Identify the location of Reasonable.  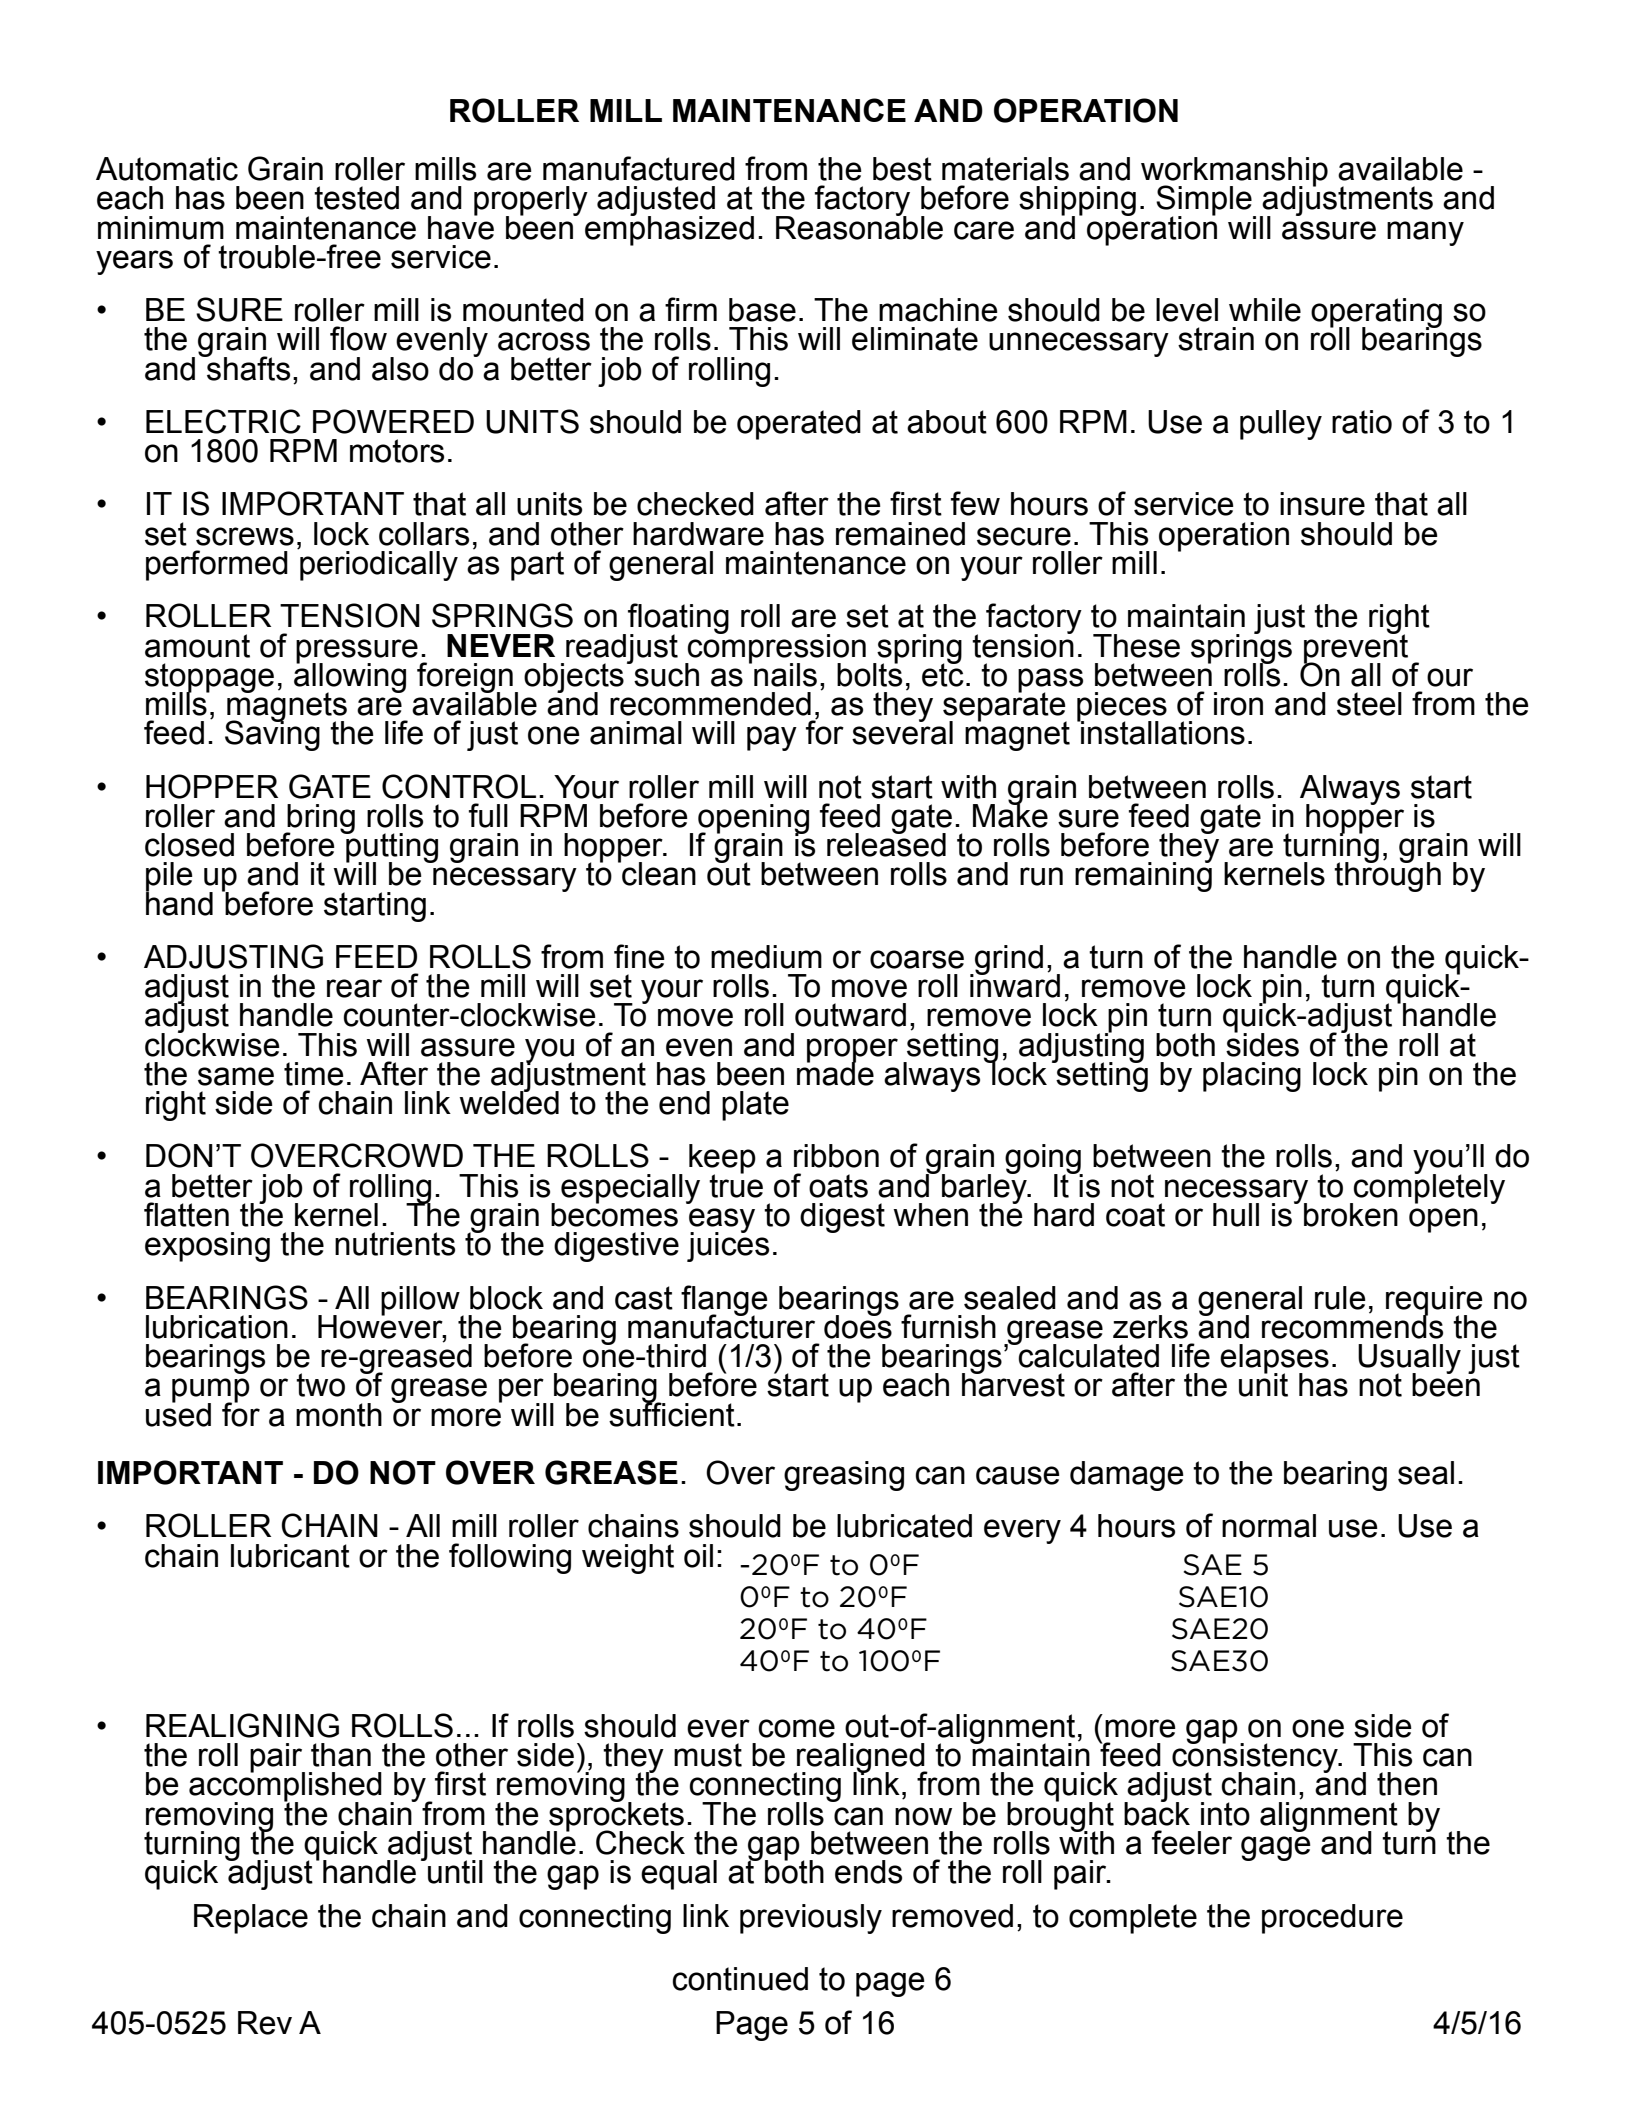
(859, 226).
